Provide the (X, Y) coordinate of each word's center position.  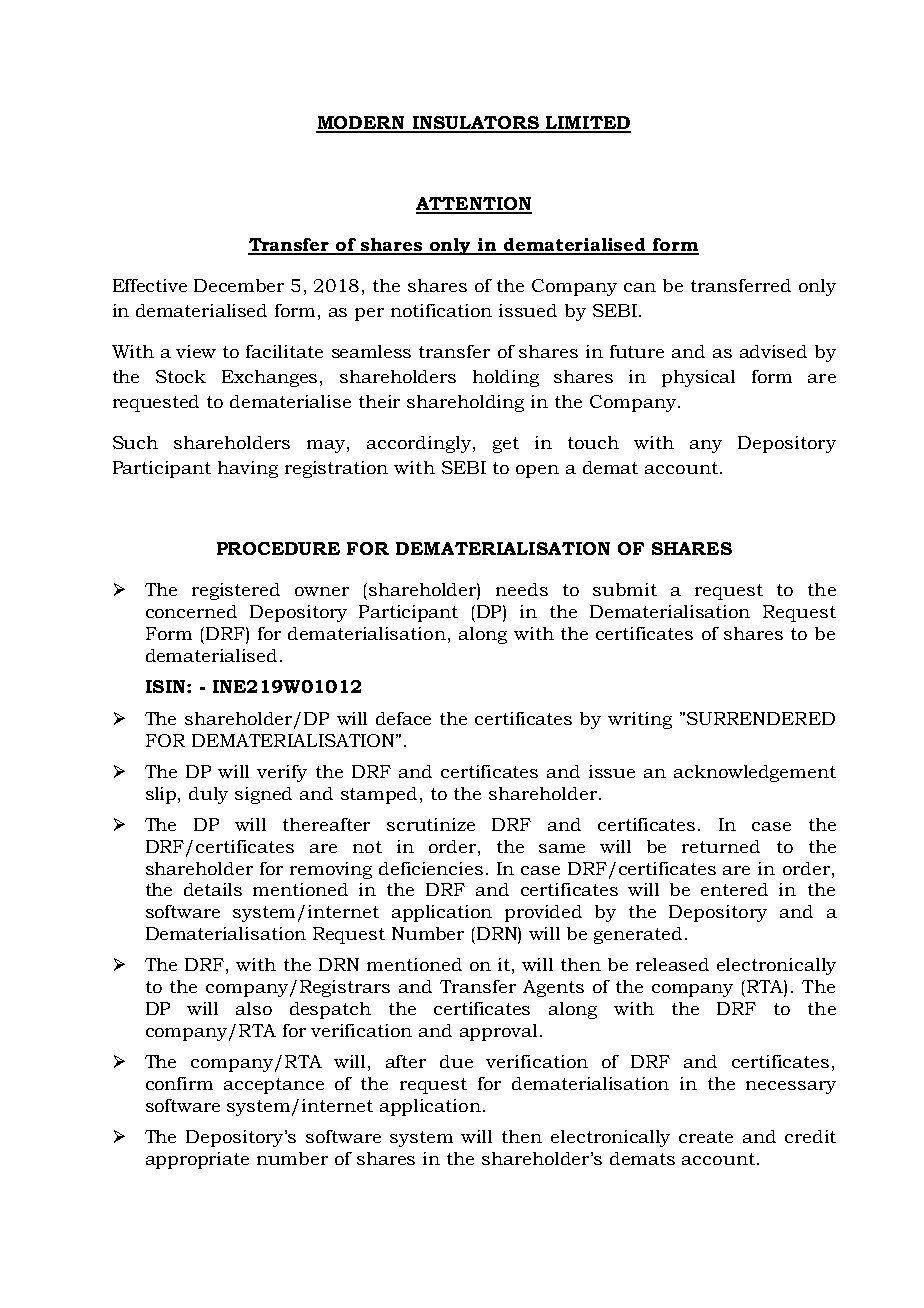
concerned (191, 611)
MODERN (361, 124)
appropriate (197, 1160)
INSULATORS (475, 124)
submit (625, 589)
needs (522, 589)
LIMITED (587, 124)
